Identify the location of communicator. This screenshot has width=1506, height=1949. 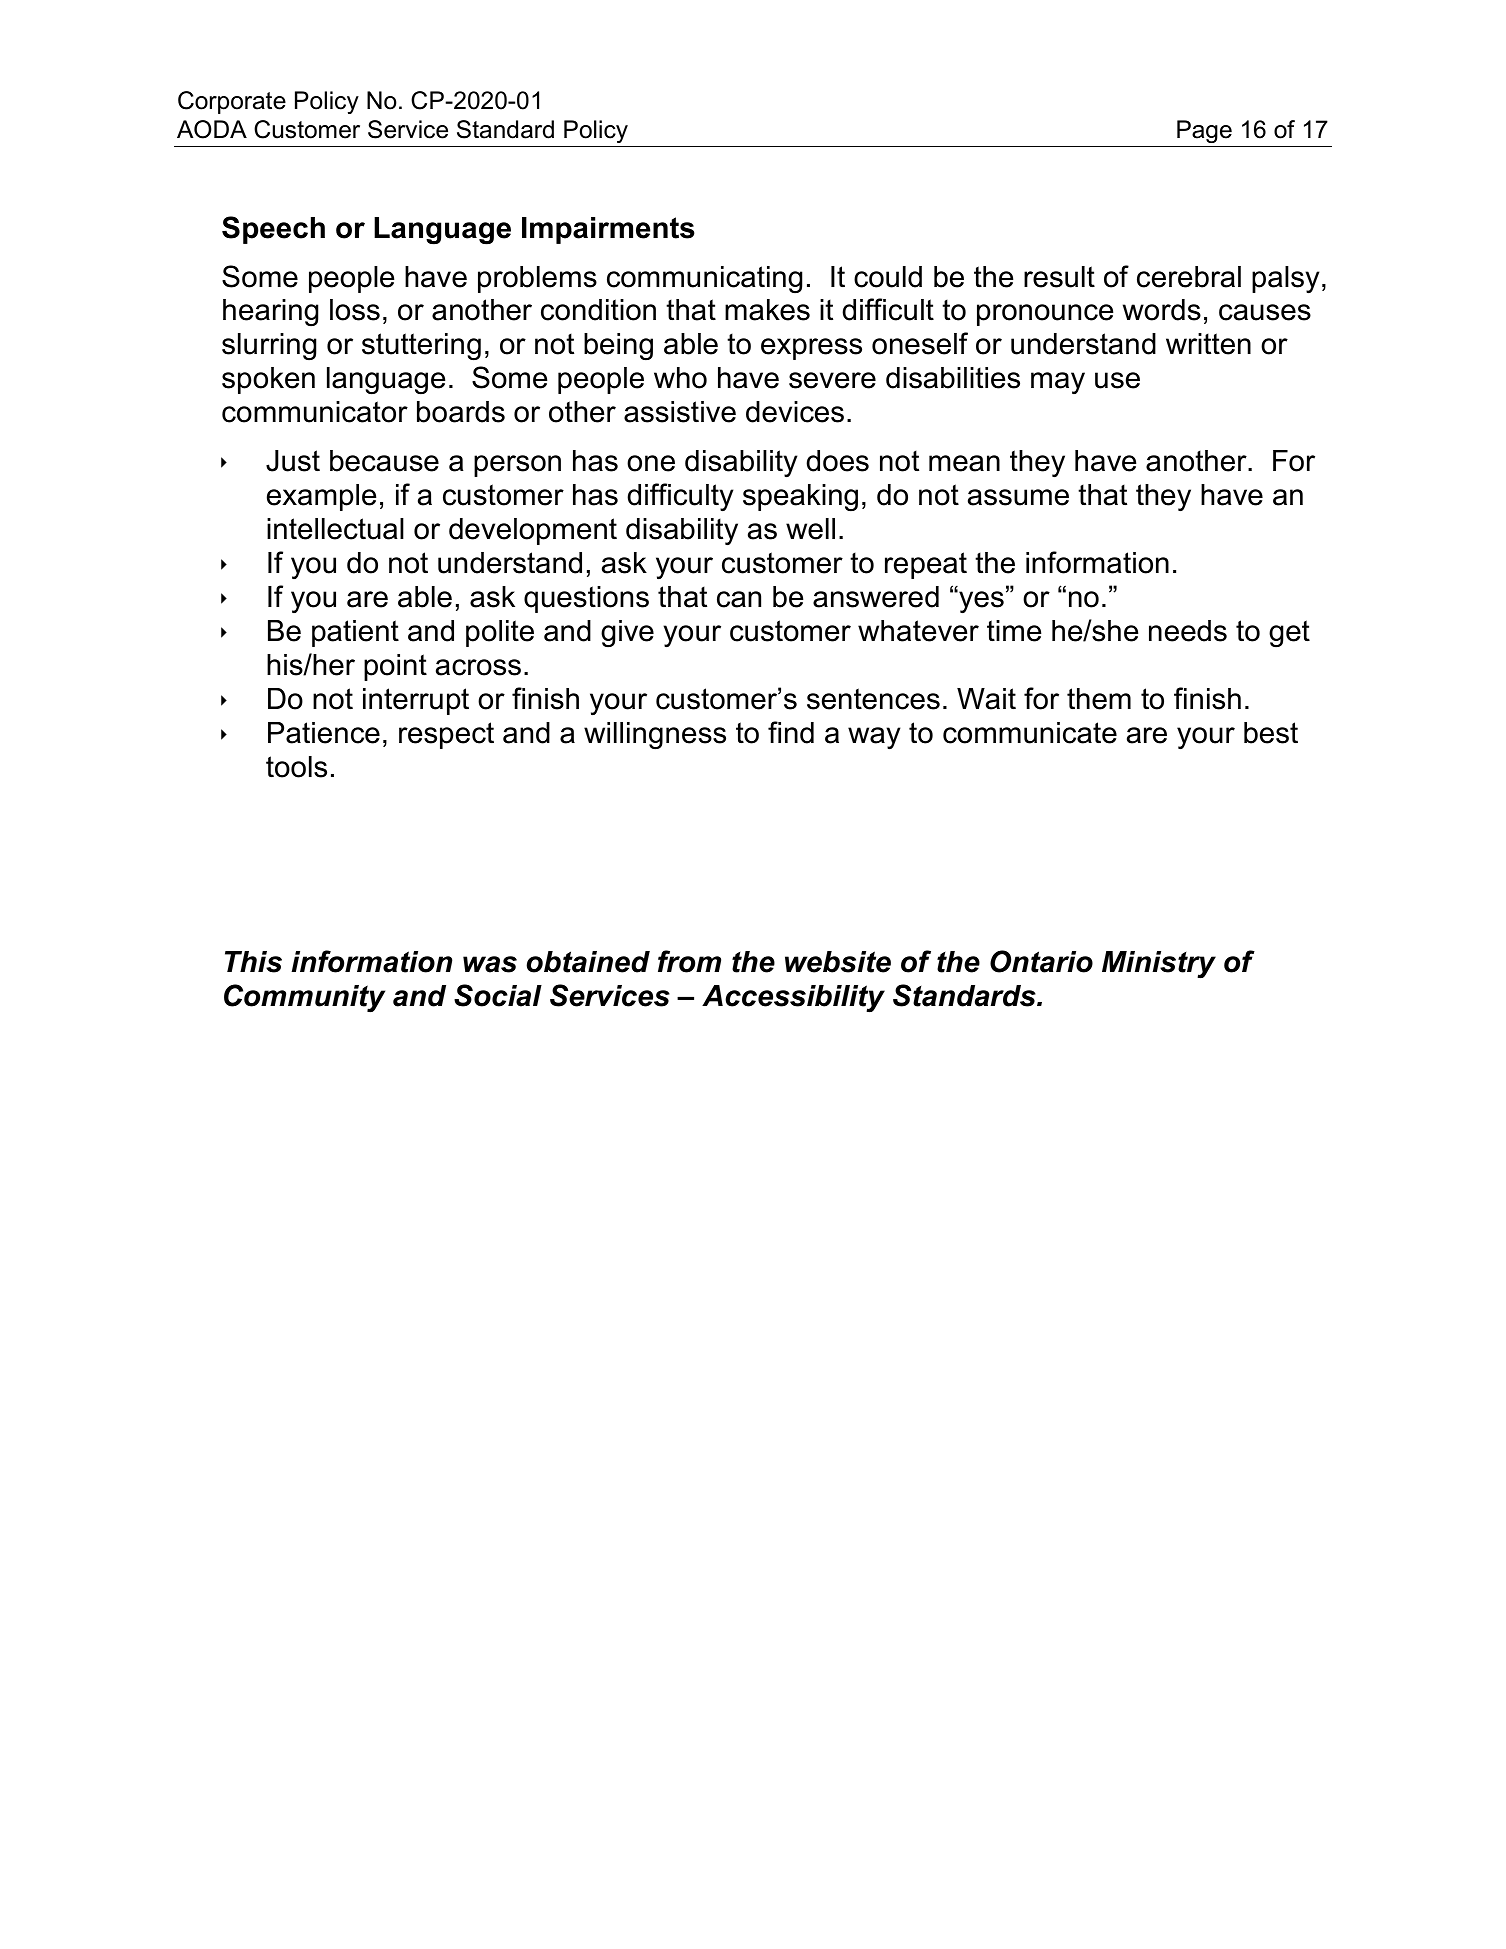
(315, 412).
